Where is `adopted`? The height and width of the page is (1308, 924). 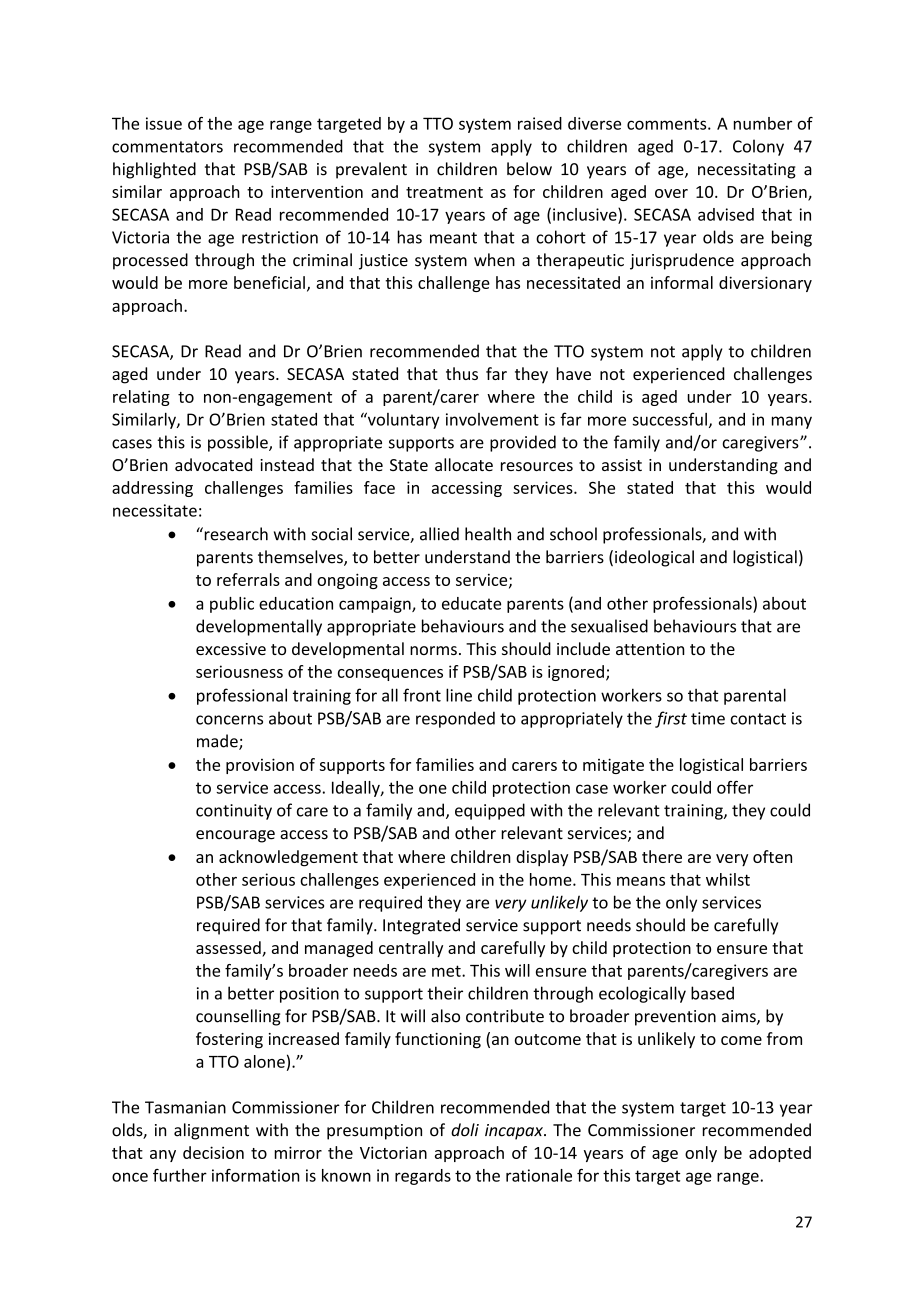 adopted is located at coordinates (780, 1154).
